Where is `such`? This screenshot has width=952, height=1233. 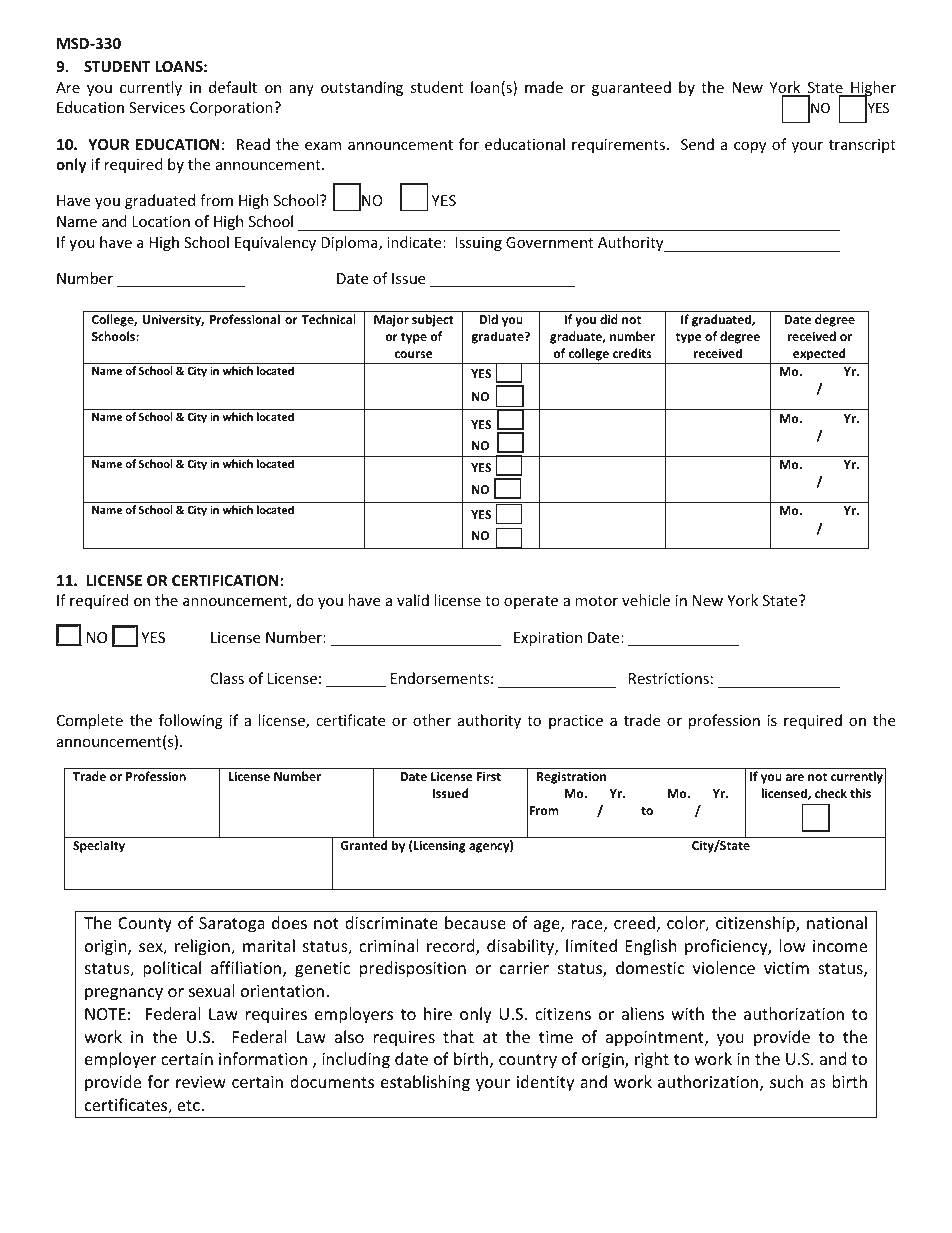 such is located at coordinates (786, 1081).
